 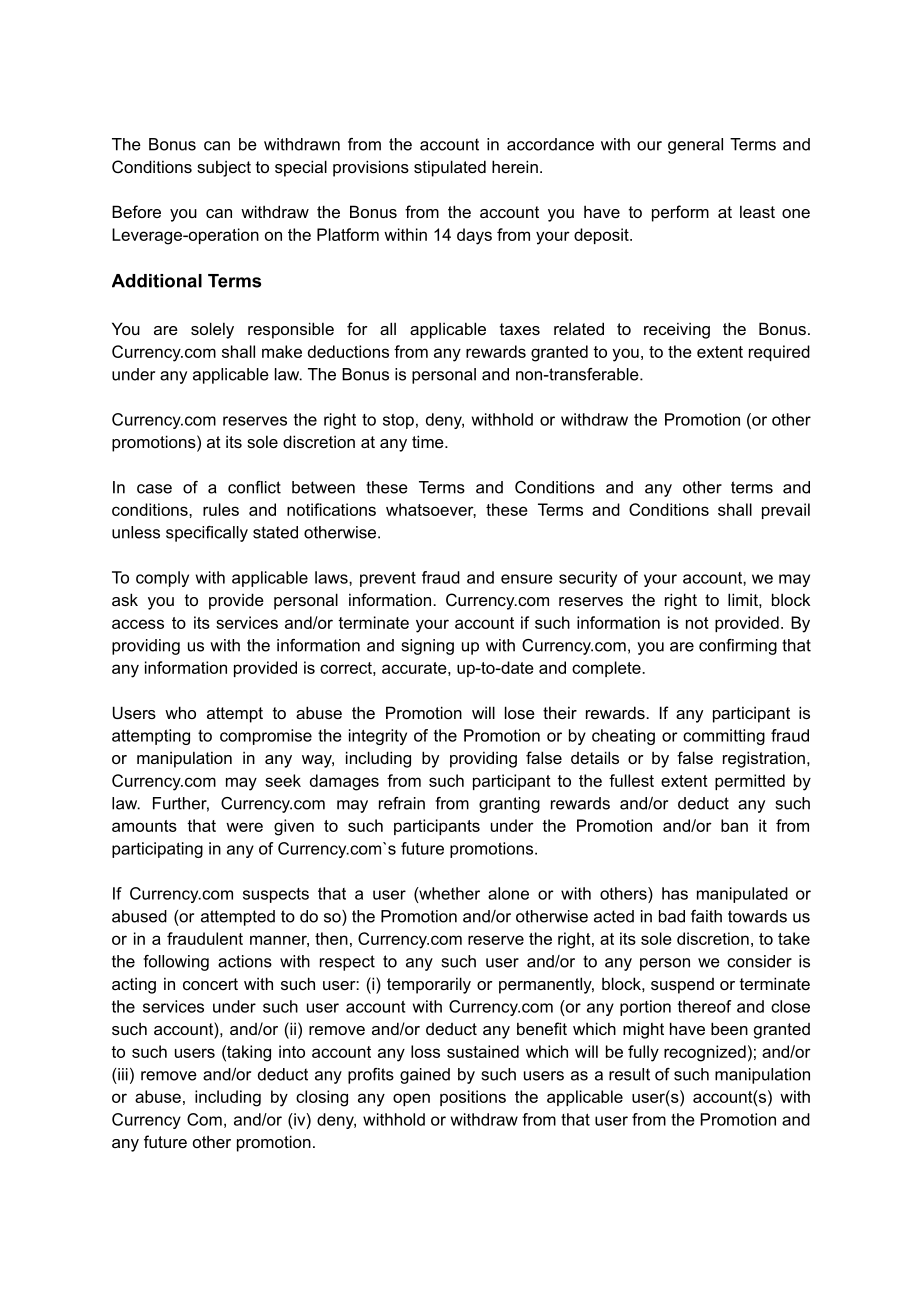 I want to click on participating, so click(x=157, y=850).
